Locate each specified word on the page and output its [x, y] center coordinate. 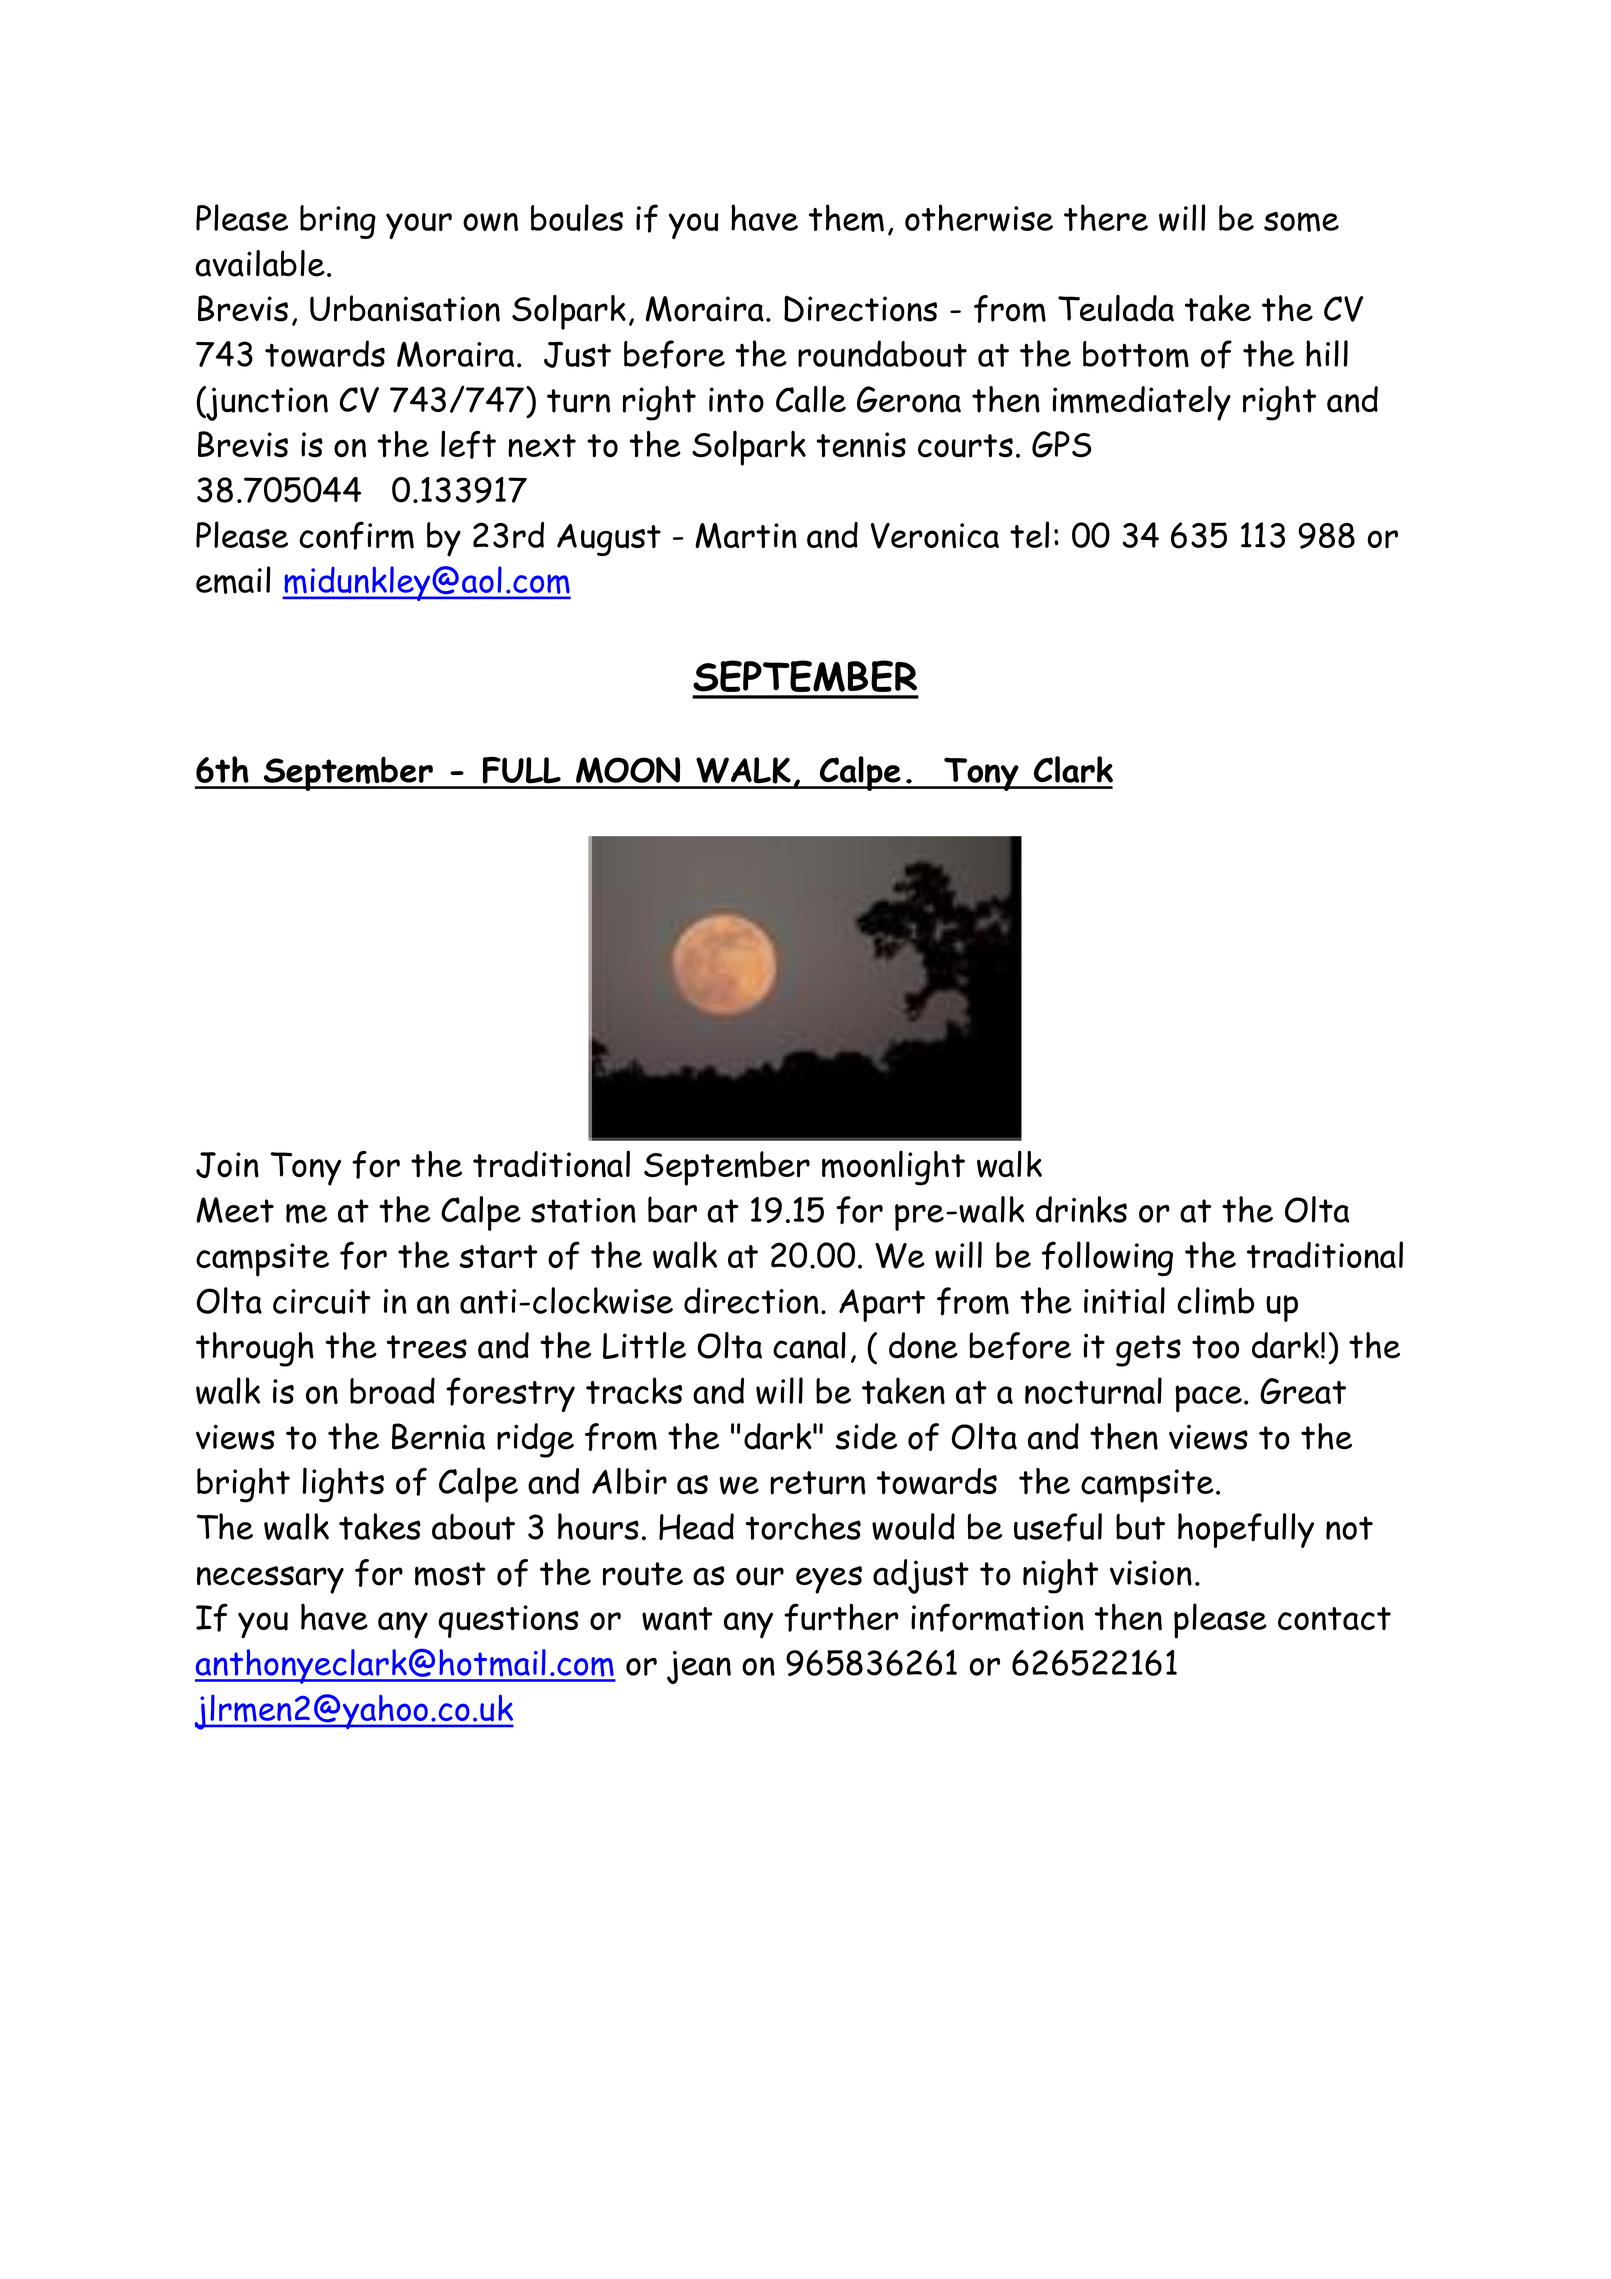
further [841, 1617]
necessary [270, 1580]
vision [1151, 1573]
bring [338, 222]
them [846, 218]
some [1301, 222]
